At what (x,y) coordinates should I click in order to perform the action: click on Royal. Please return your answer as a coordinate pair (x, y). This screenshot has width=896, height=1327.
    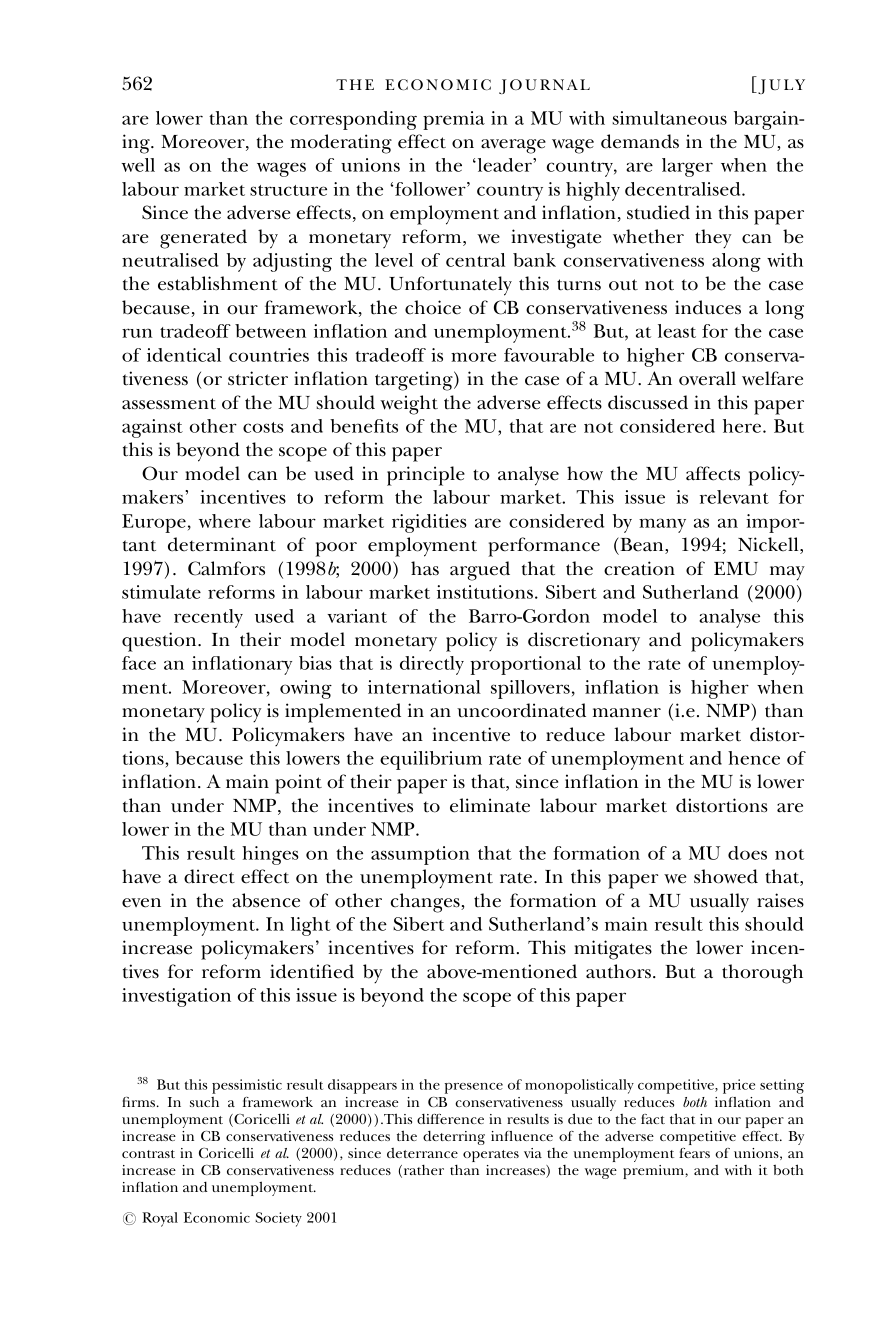
    Looking at the image, I should click on (160, 1219).
